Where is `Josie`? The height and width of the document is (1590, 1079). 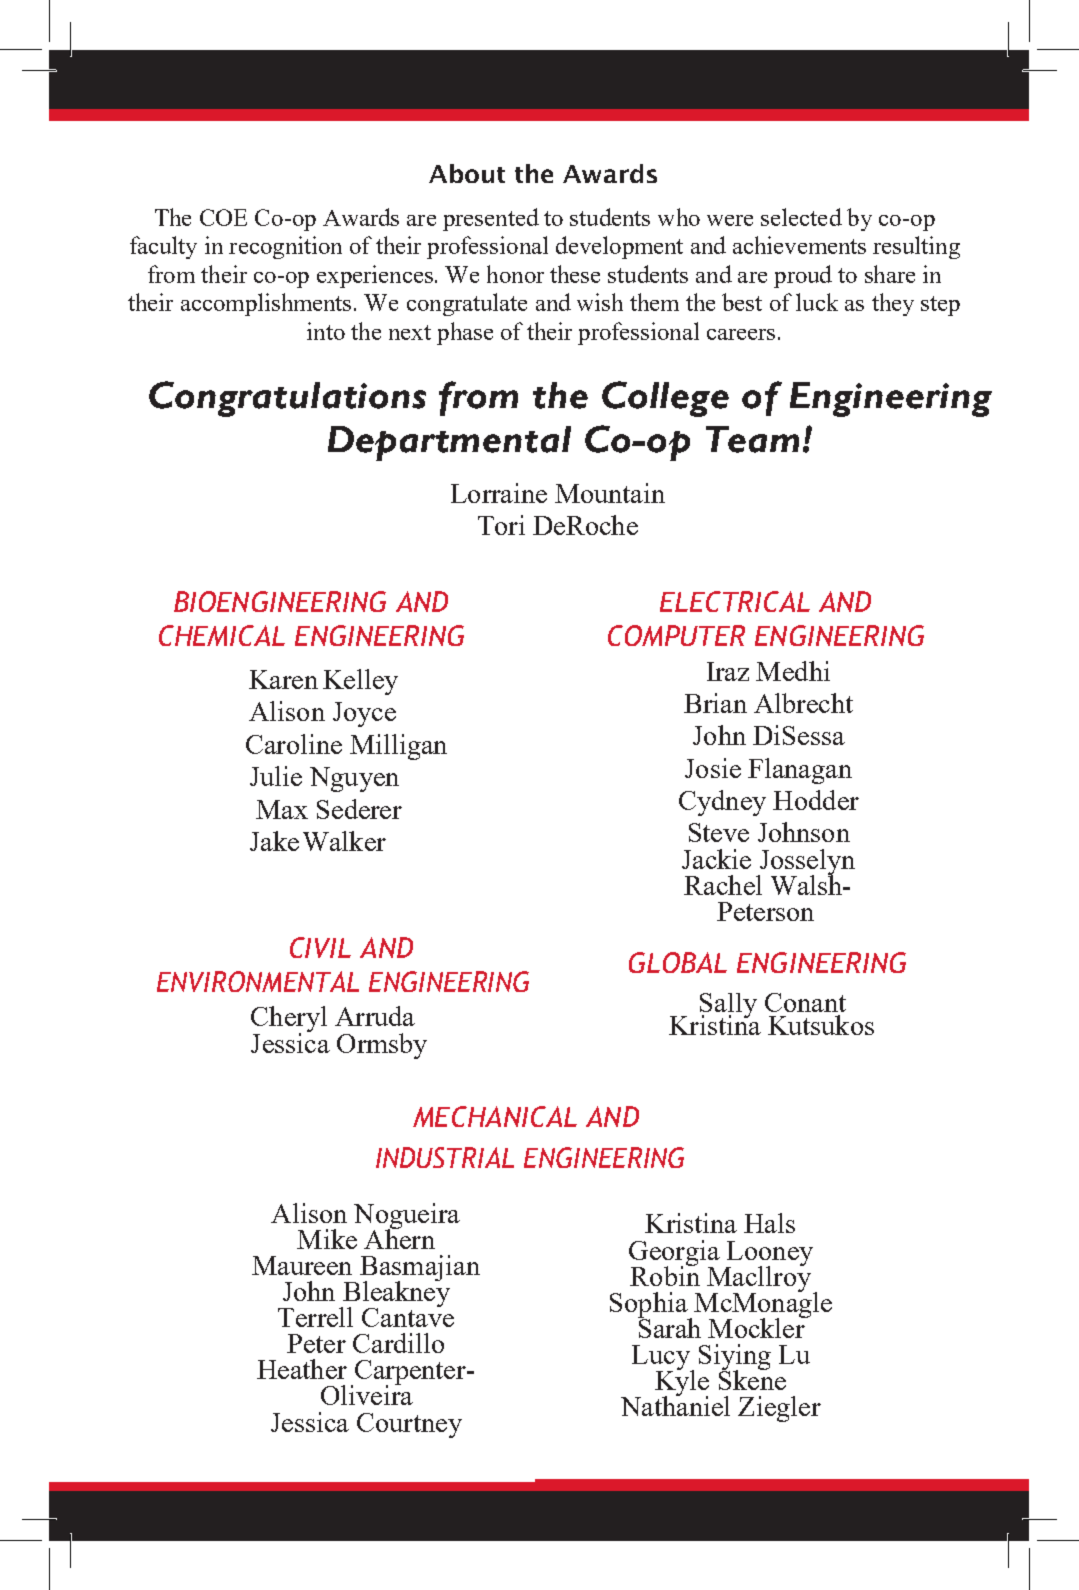
Josie is located at coordinates (713, 768).
